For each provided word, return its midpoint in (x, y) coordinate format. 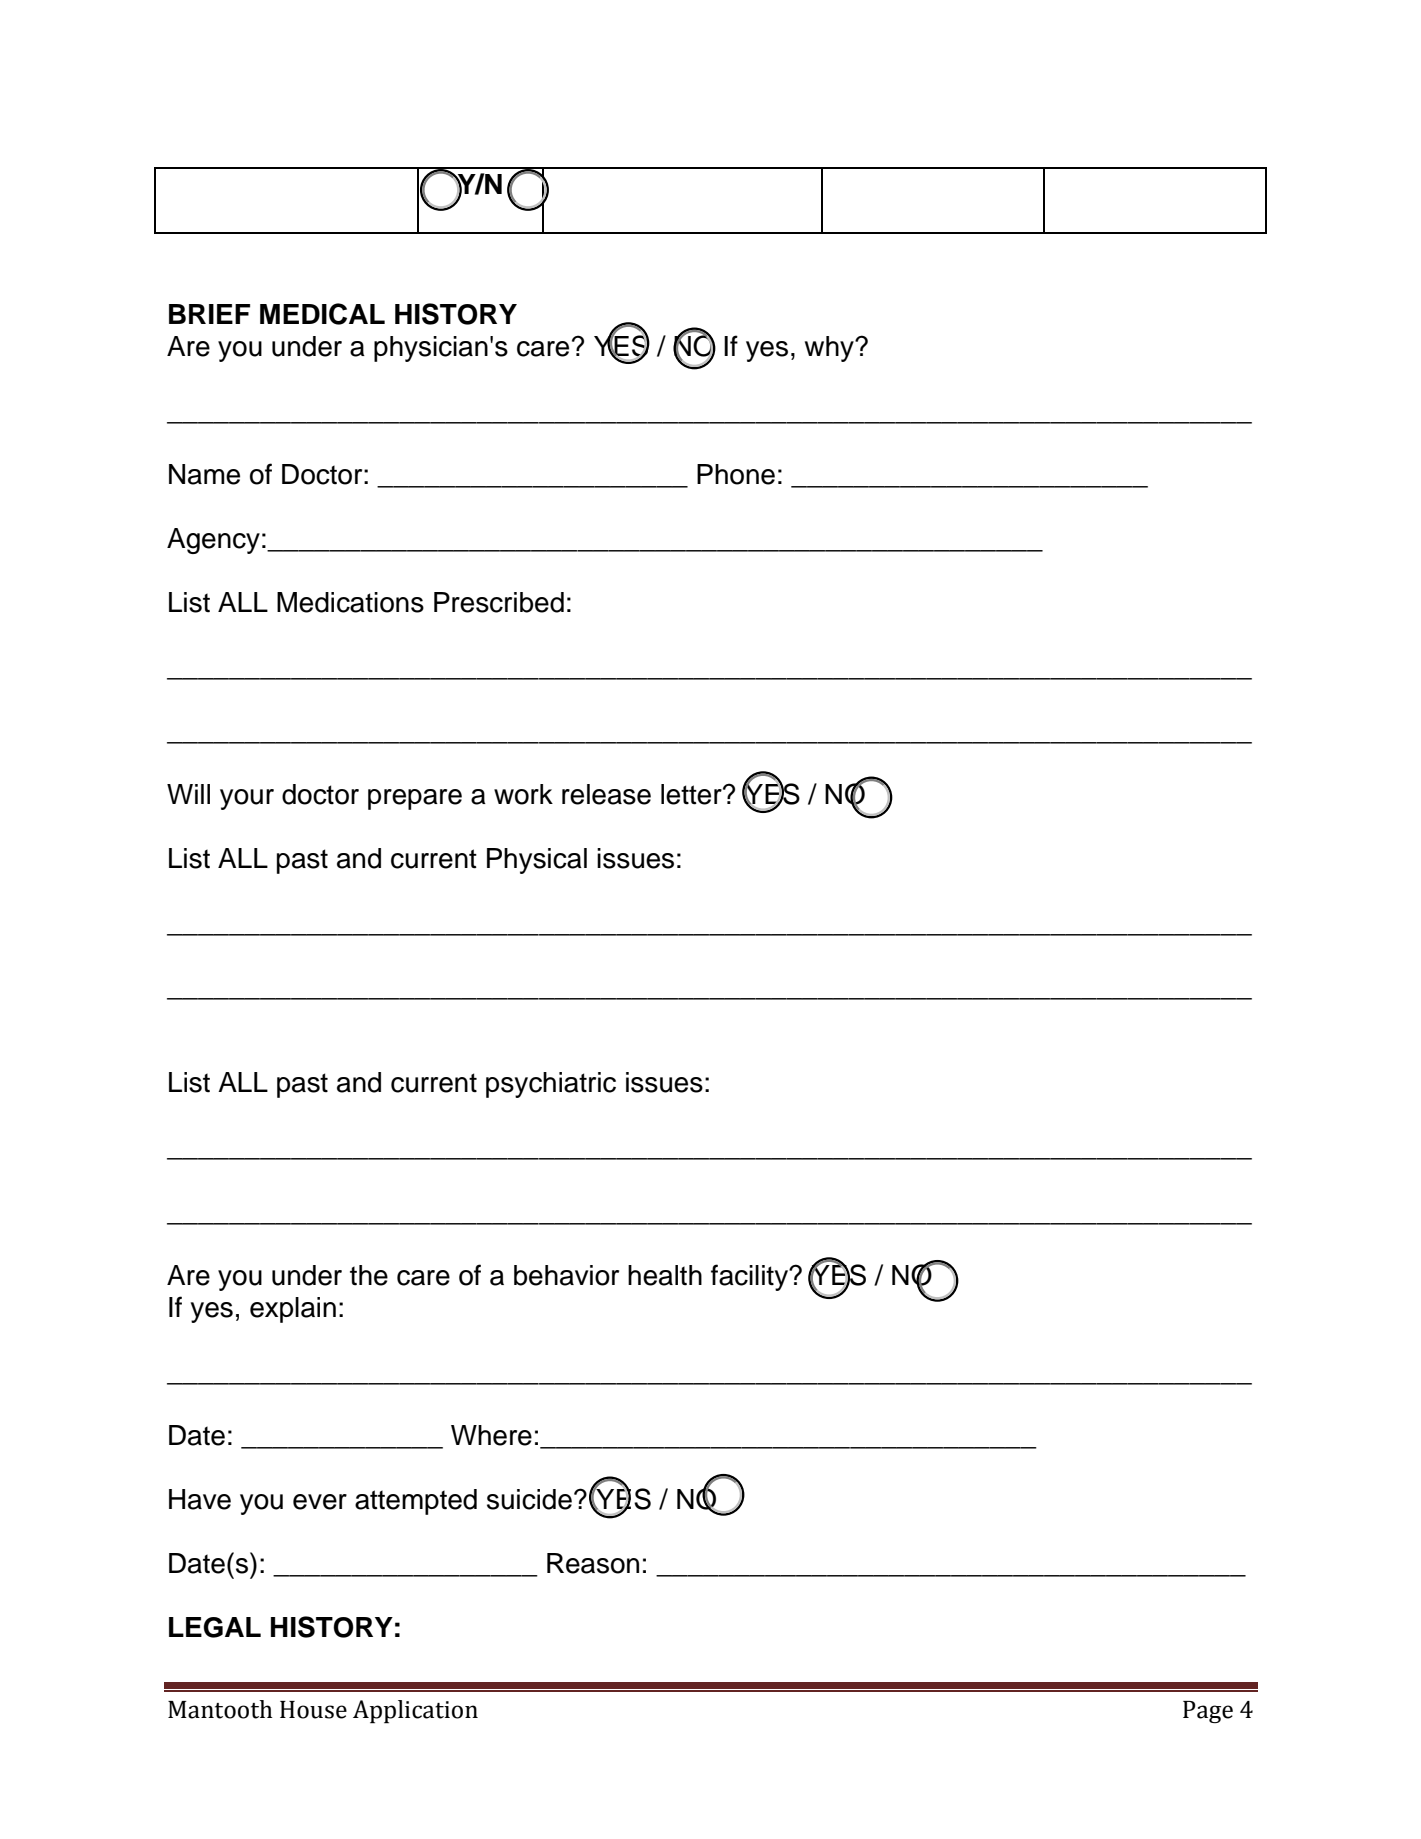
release (606, 794)
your (247, 799)
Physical (537, 861)
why (830, 349)
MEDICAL (322, 314)
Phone (736, 474)
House (313, 1710)
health (665, 1275)
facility (750, 1277)
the (369, 1275)
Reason (593, 1563)
